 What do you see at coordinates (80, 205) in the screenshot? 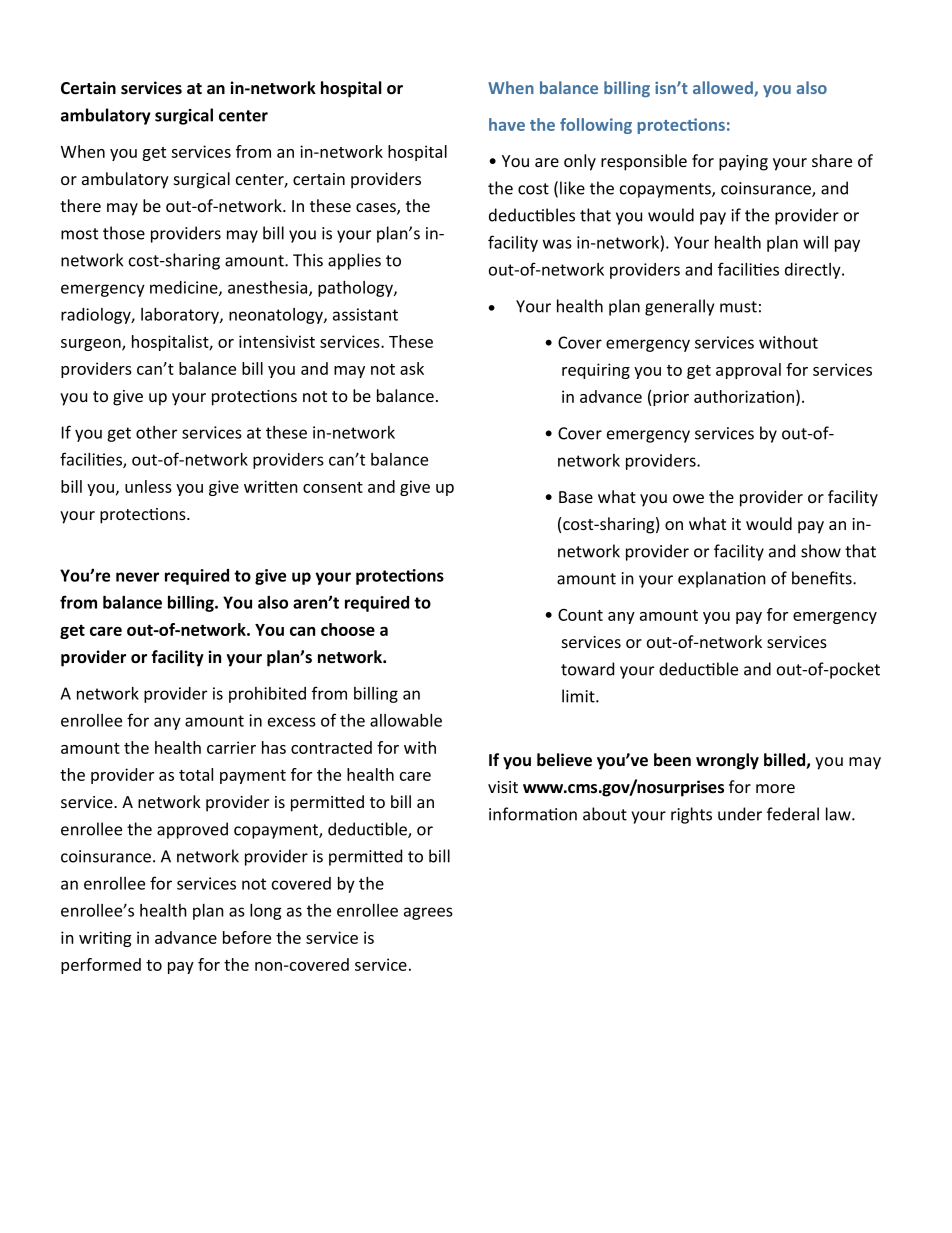
I see `there` at bounding box center [80, 205].
